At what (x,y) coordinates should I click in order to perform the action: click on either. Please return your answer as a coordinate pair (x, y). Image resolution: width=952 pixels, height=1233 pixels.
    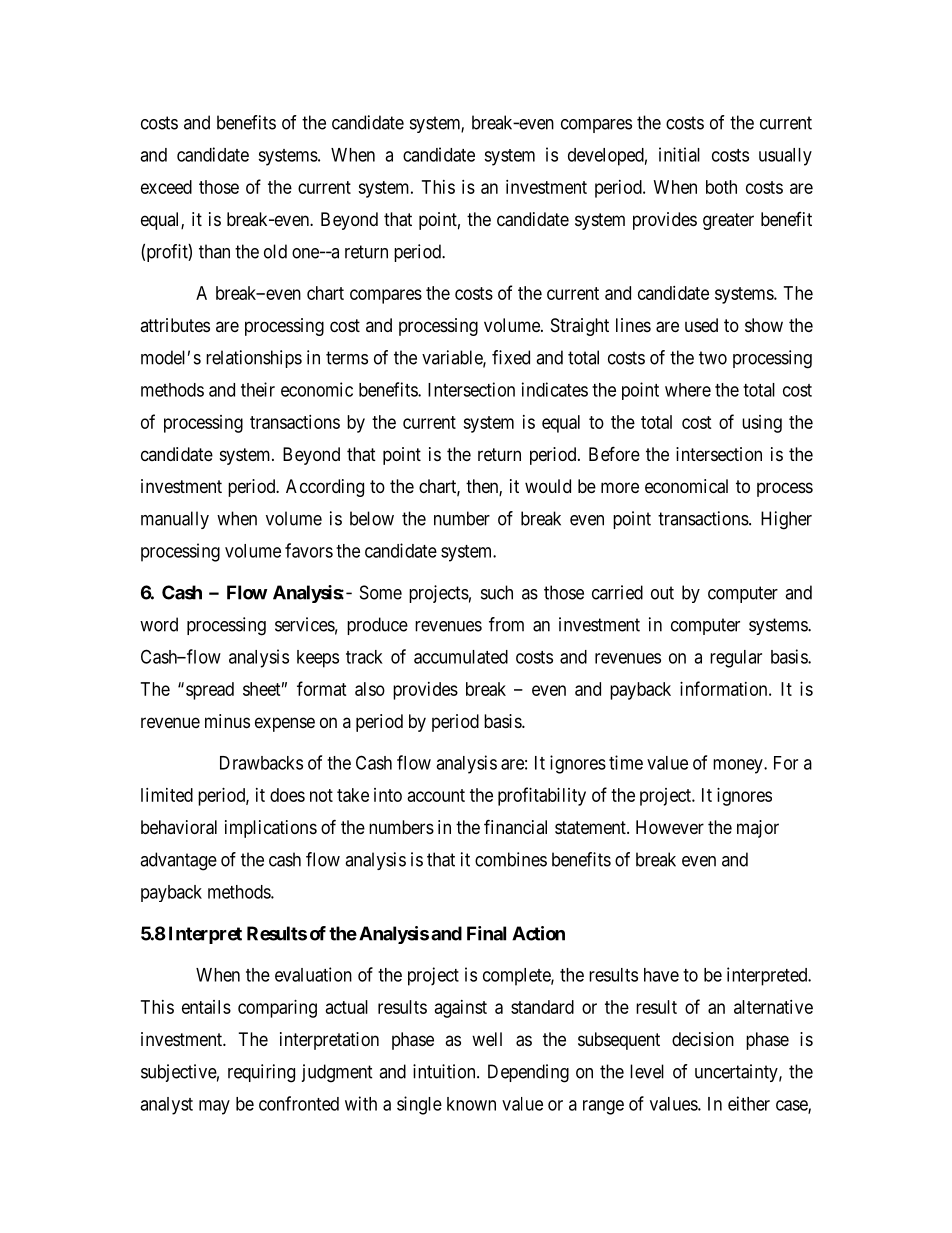
    Looking at the image, I should click on (749, 1103).
